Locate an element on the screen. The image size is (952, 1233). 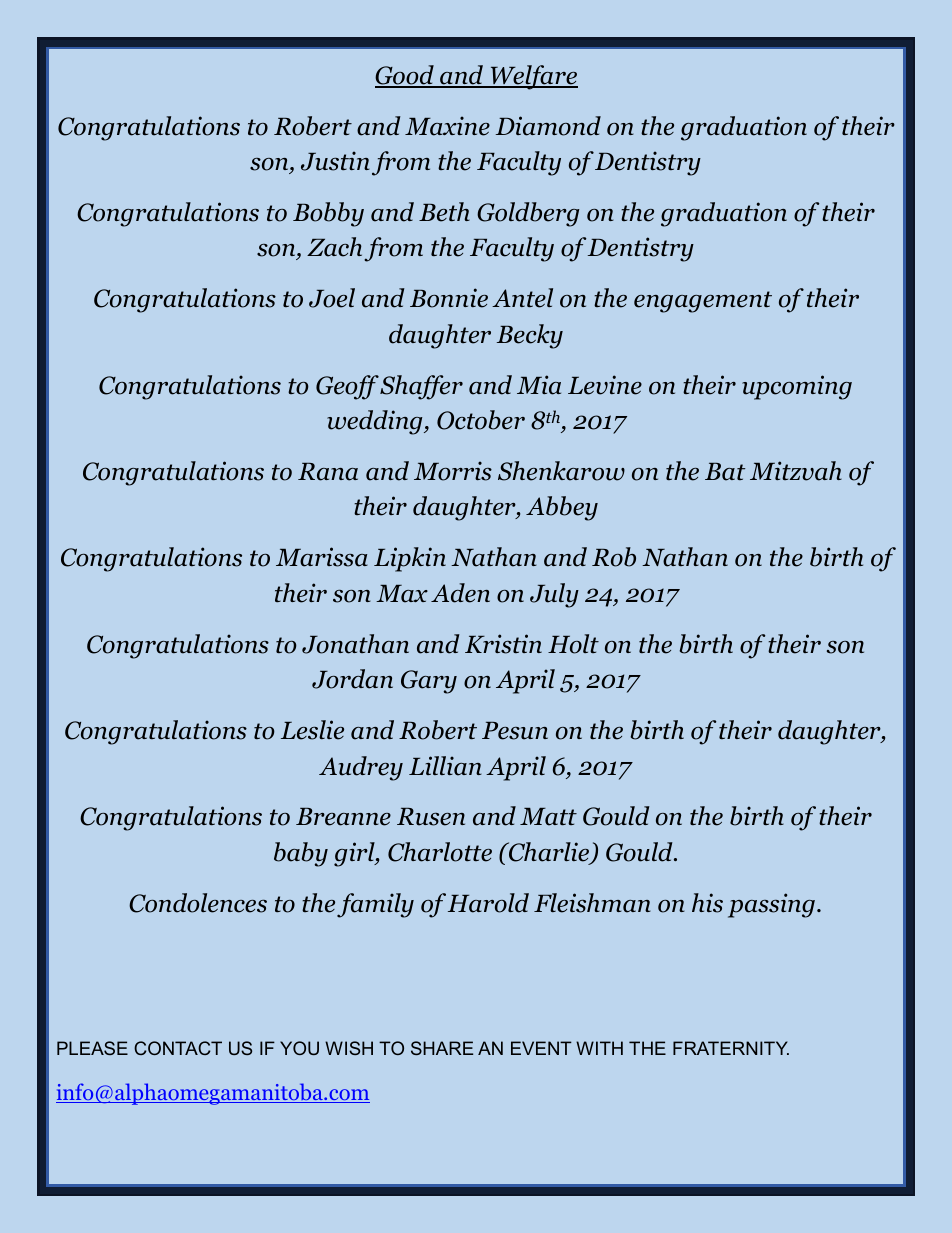
Bat is located at coordinates (725, 472).
